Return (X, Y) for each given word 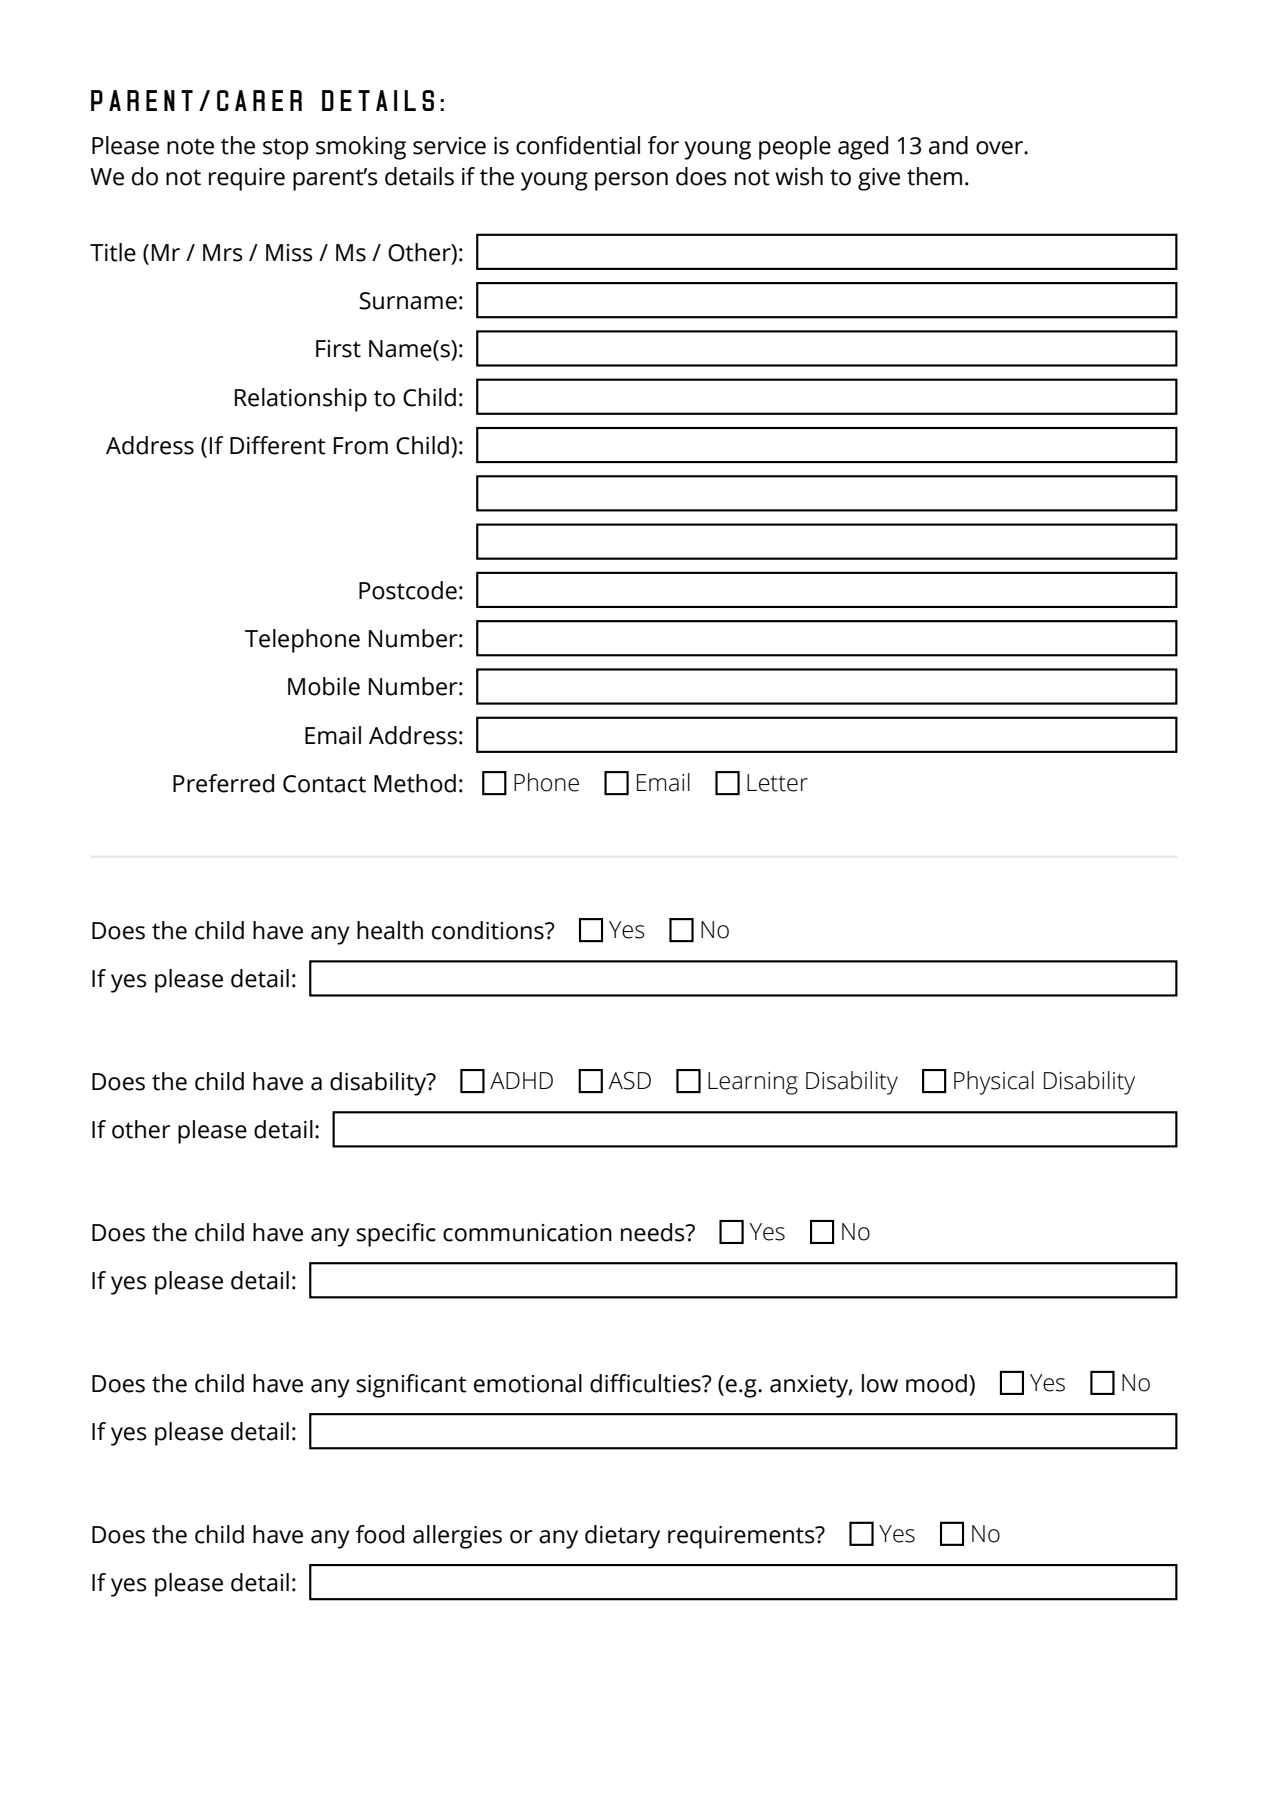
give (879, 179)
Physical (994, 1083)
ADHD (521, 1080)
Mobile (324, 686)
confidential (578, 145)
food (380, 1534)
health (390, 930)
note (190, 146)
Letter (777, 783)
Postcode (408, 590)
